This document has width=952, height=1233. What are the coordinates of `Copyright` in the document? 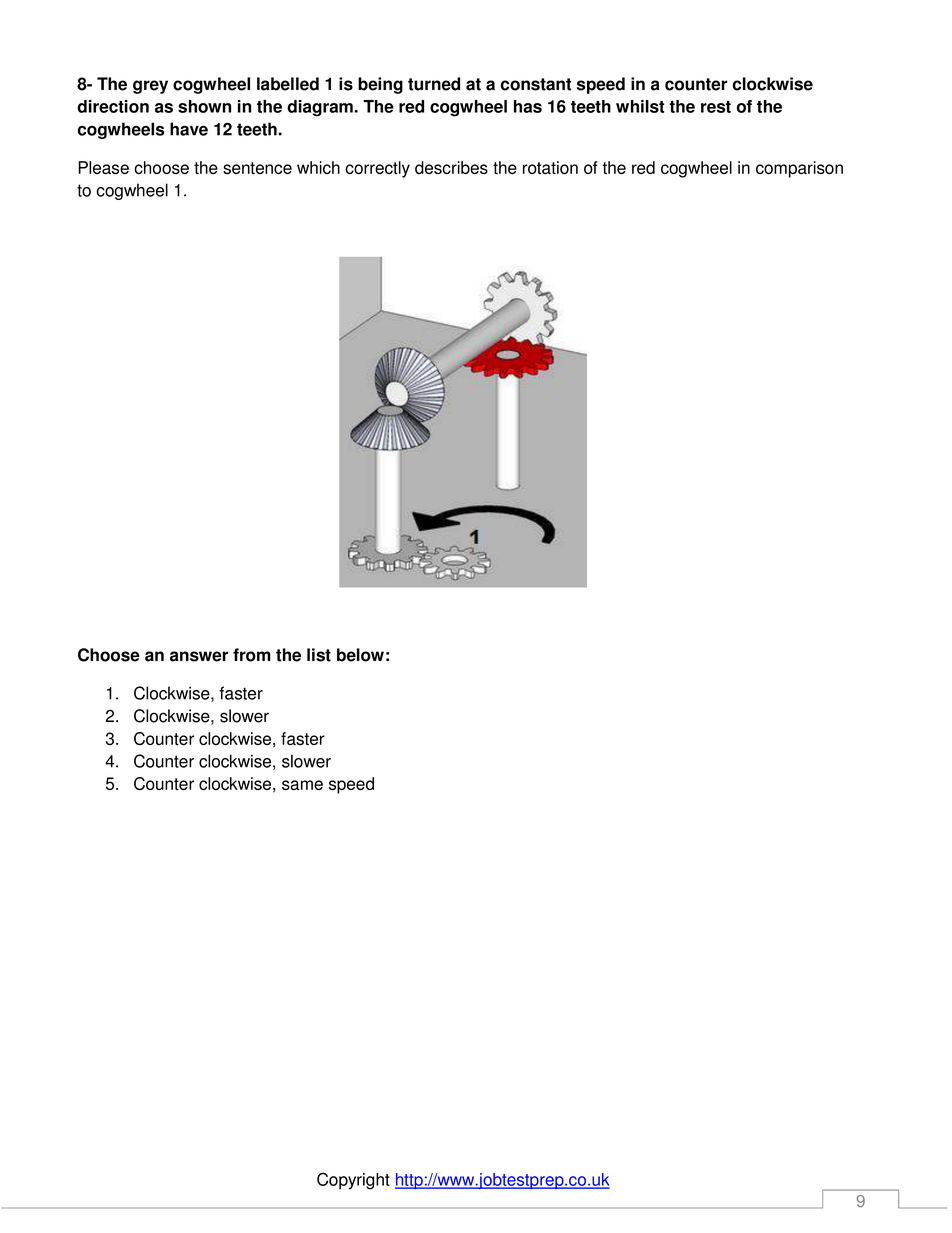 It's located at (353, 1181).
